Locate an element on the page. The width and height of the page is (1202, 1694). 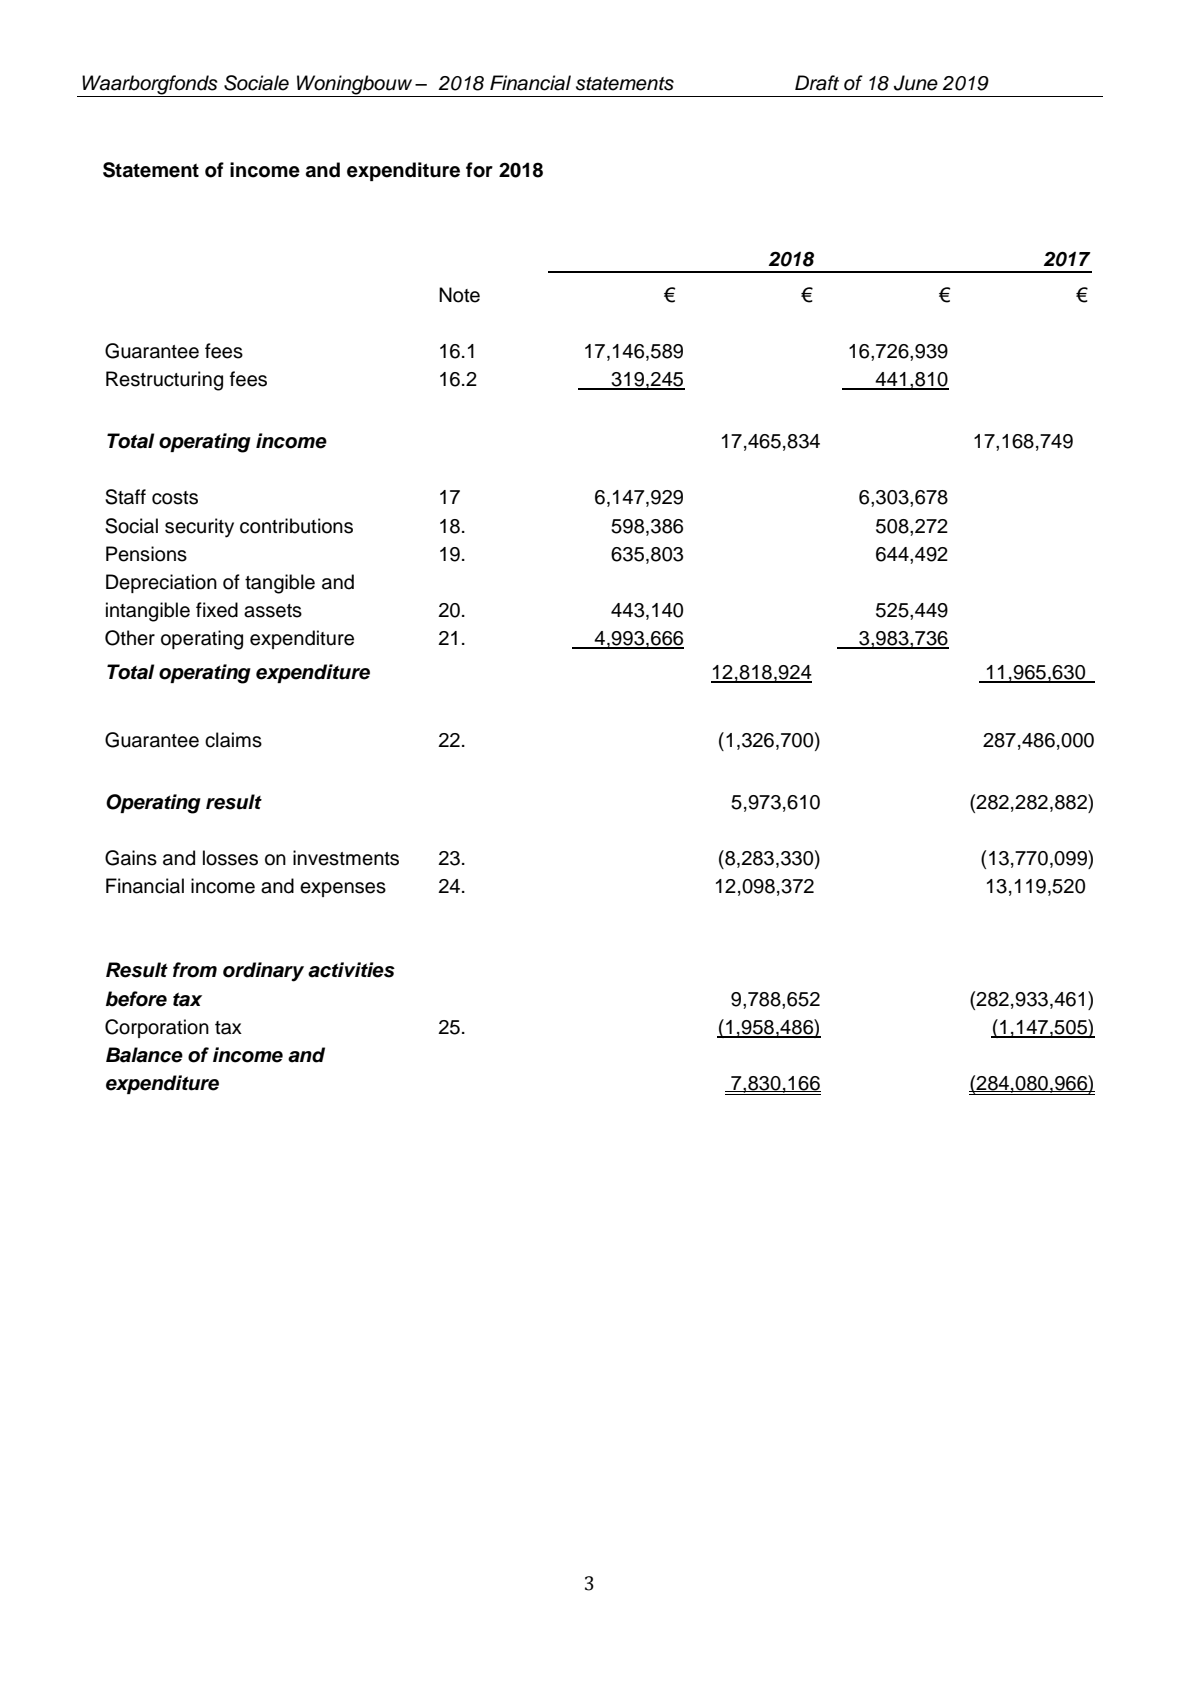
claims is located at coordinates (233, 740).
